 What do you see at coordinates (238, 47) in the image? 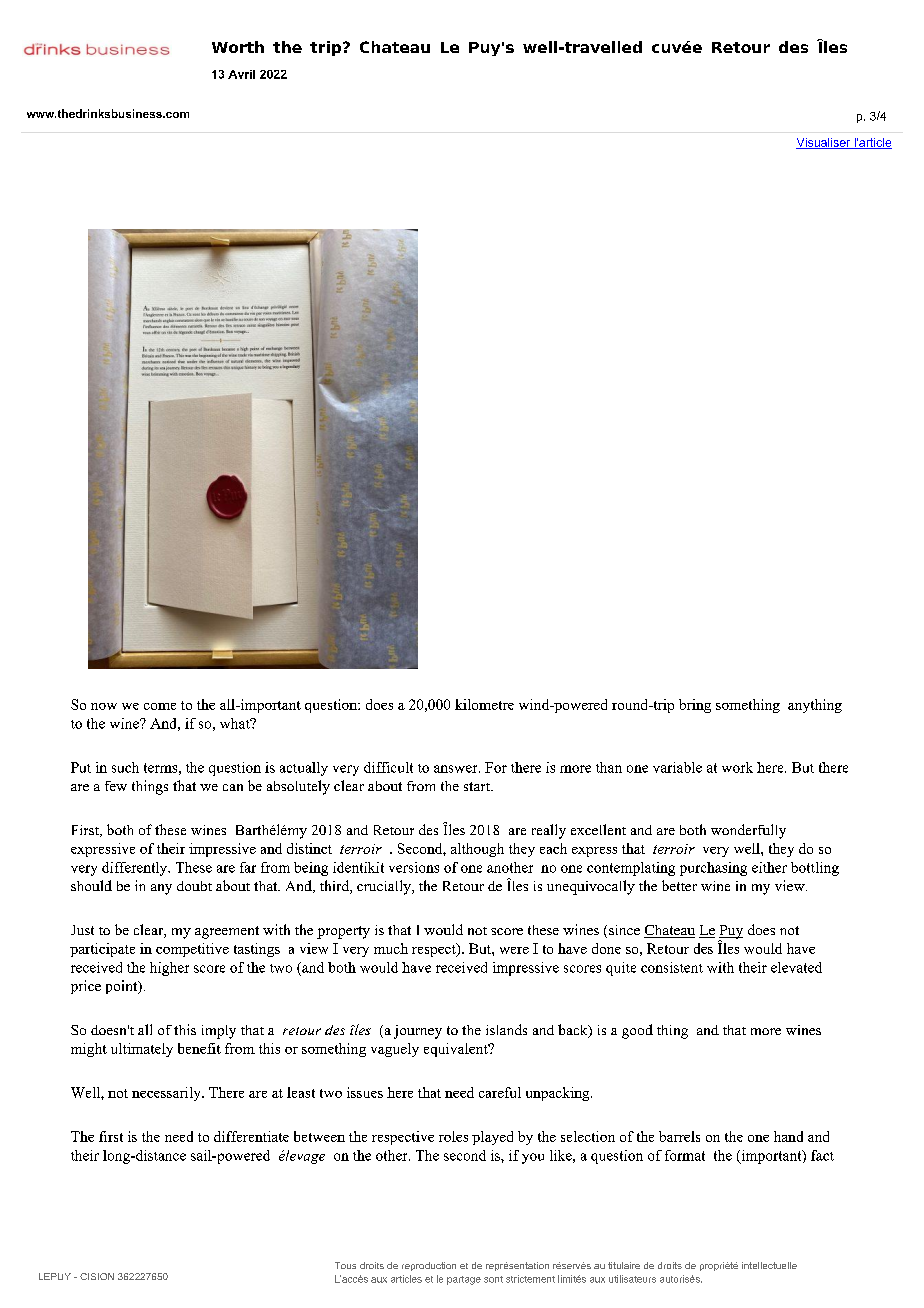
I see `Worth` at bounding box center [238, 47].
